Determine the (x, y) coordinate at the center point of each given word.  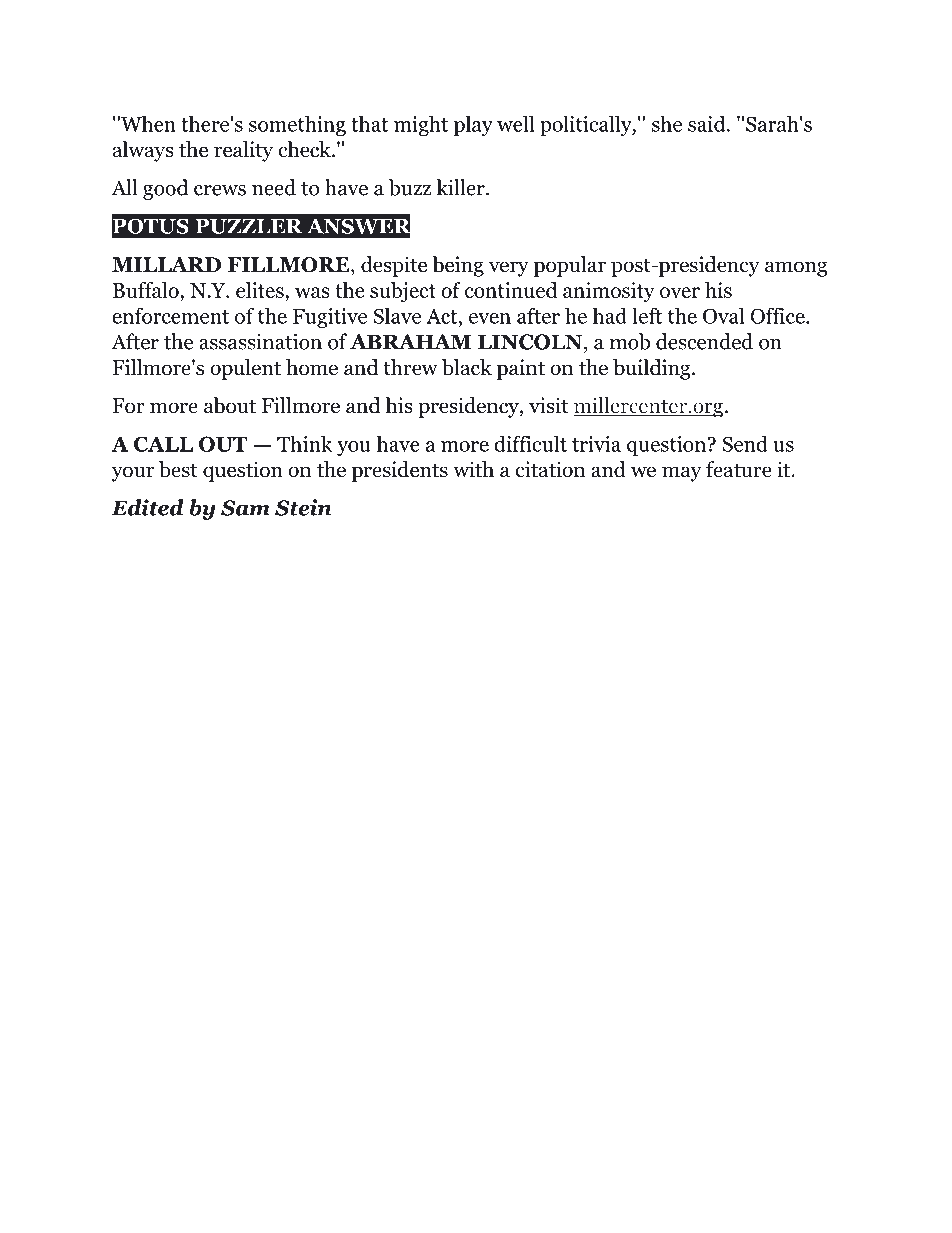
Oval (724, 315)
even (490, 318)
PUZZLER (249, 226)
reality (243, 151)
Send (745, 443)
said (708, 123)
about (230, 405)
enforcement (170, 315)
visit (548, 405)
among (796, 269)
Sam (245, 508)
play (473, 125)
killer (462, 187)
